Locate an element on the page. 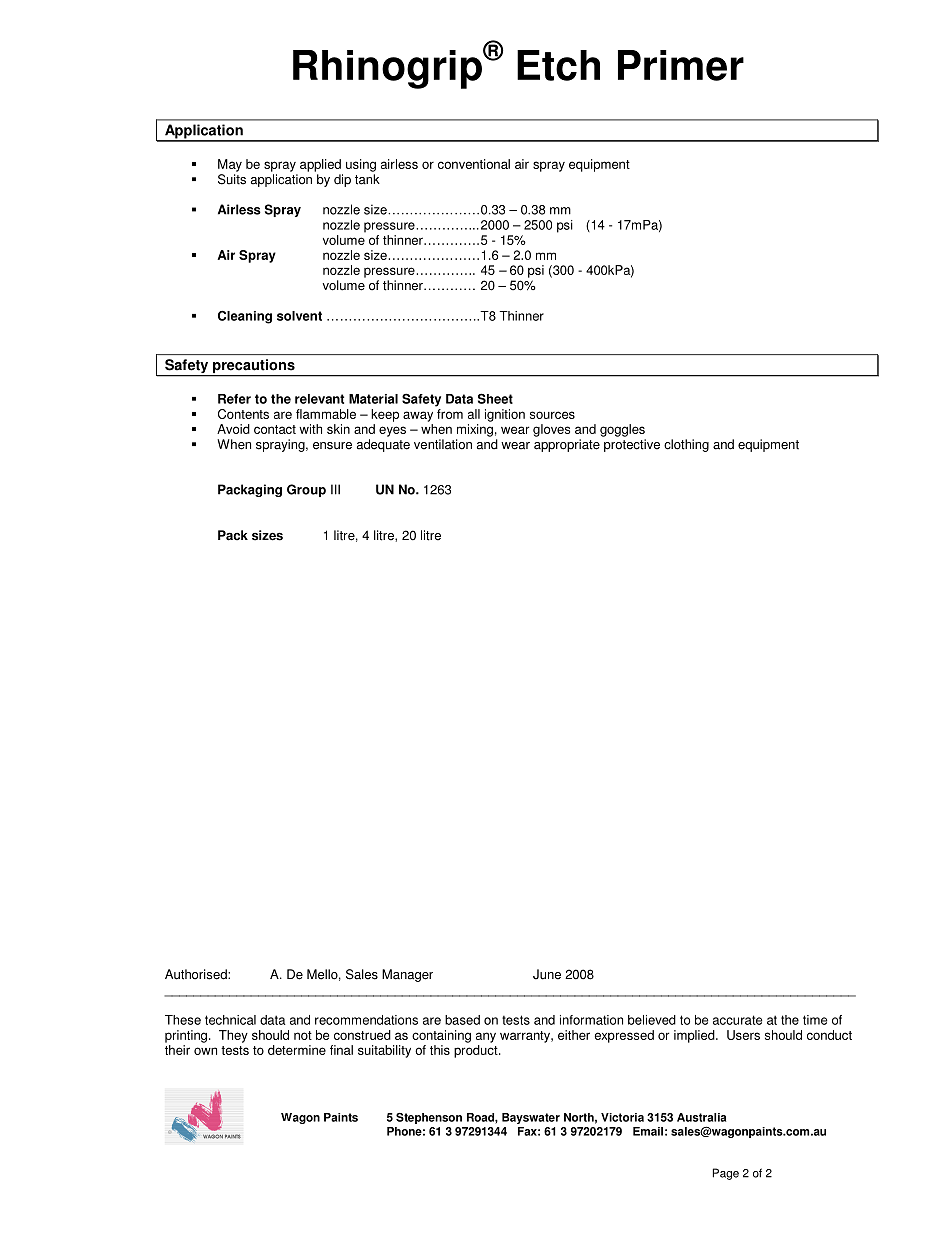 Image resolution: width=952 pixels, height=1233 pixels. Sheet is located at coordinates (495, 398).
